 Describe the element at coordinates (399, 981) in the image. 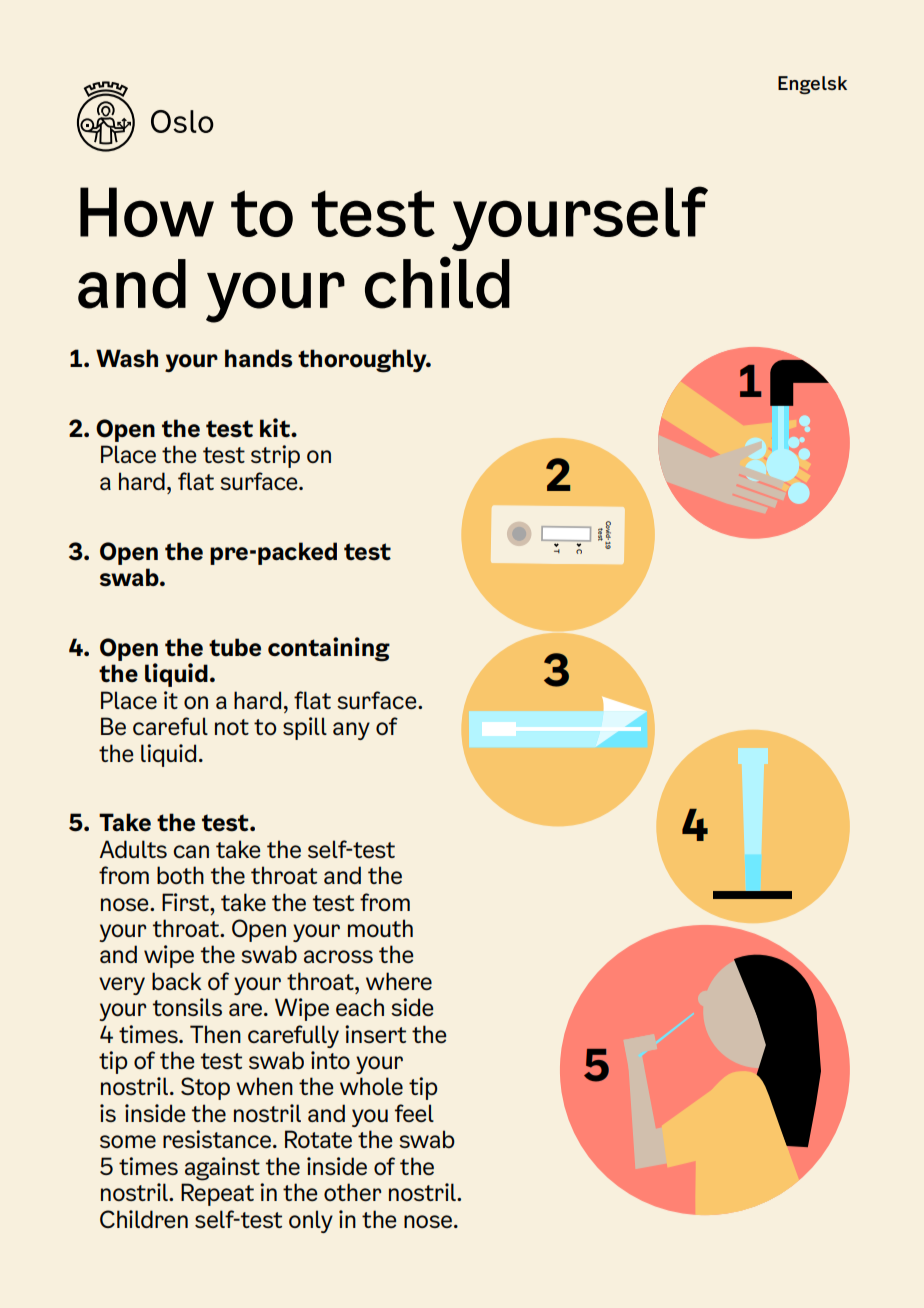

I see `where` at that location.
